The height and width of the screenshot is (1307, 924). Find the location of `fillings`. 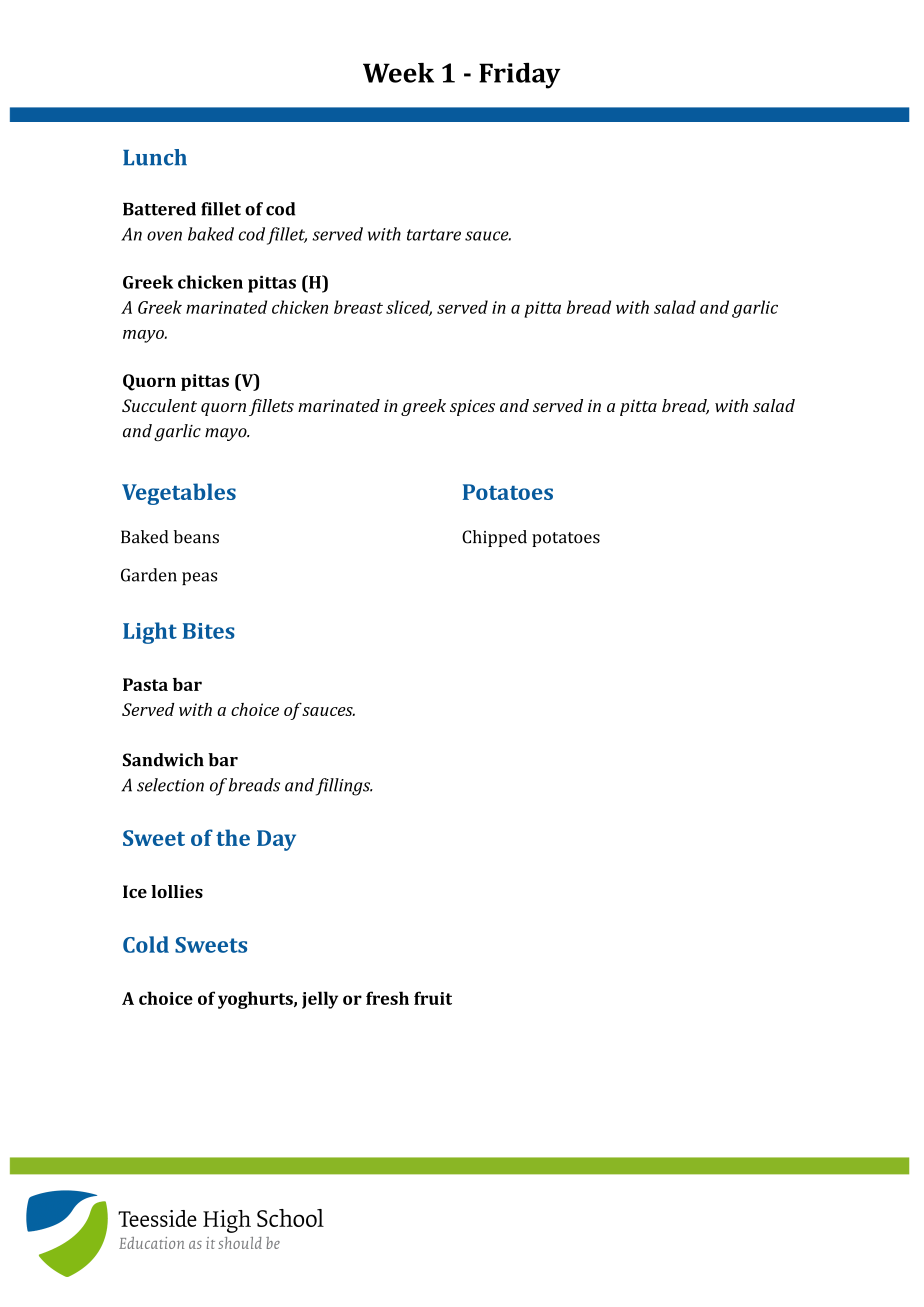

fillings is located at coordinates (344, 787).
